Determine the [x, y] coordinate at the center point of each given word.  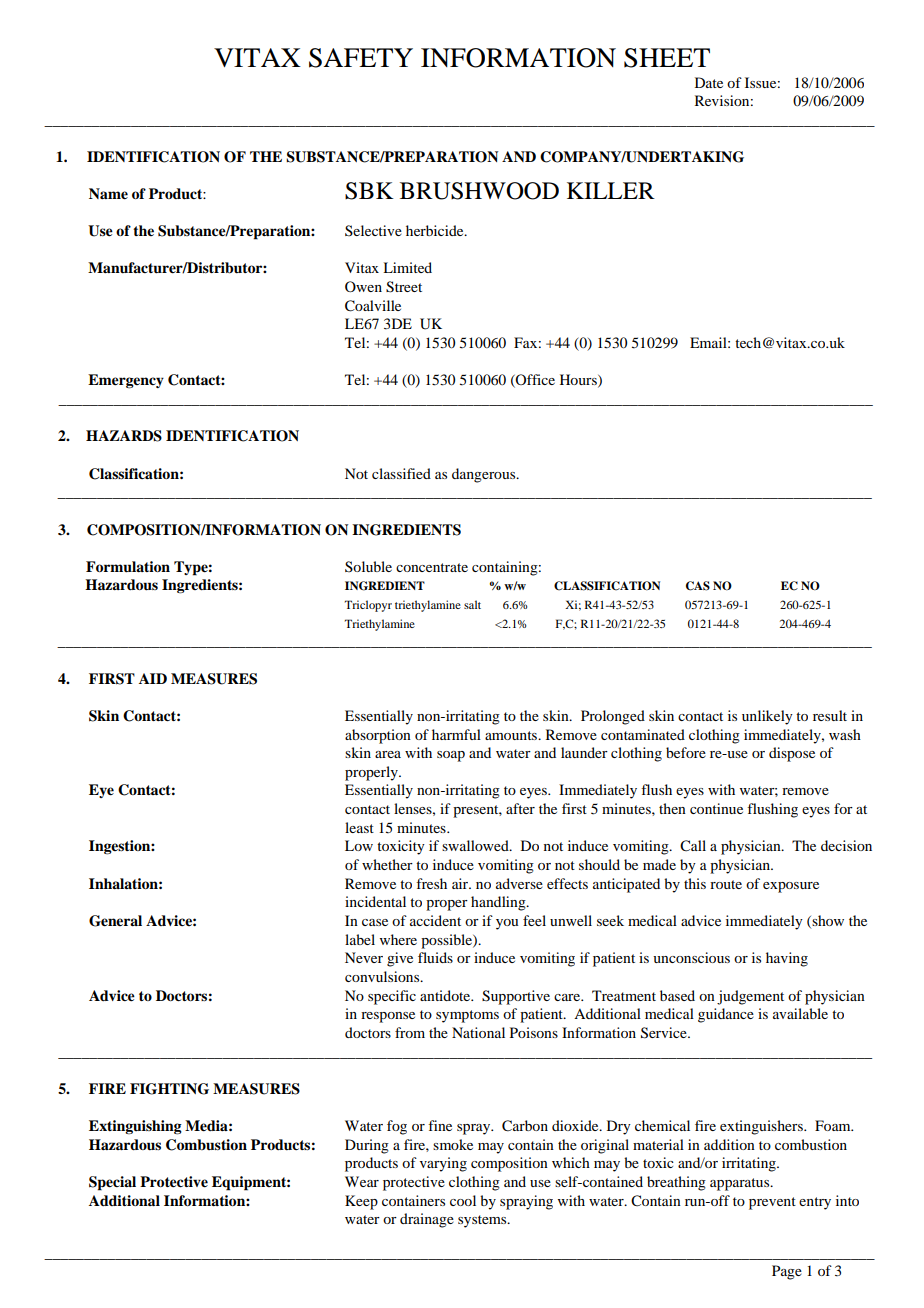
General [115, 921]
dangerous [485, 475]
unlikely [767, 717]
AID [153, 678]
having [787, 959]
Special [112, 1183]
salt [472, 604]
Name [108, 194]
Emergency [126, 381]
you [507, 924]
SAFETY [361, 58]
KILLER [611, 190]
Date [709, 82]
